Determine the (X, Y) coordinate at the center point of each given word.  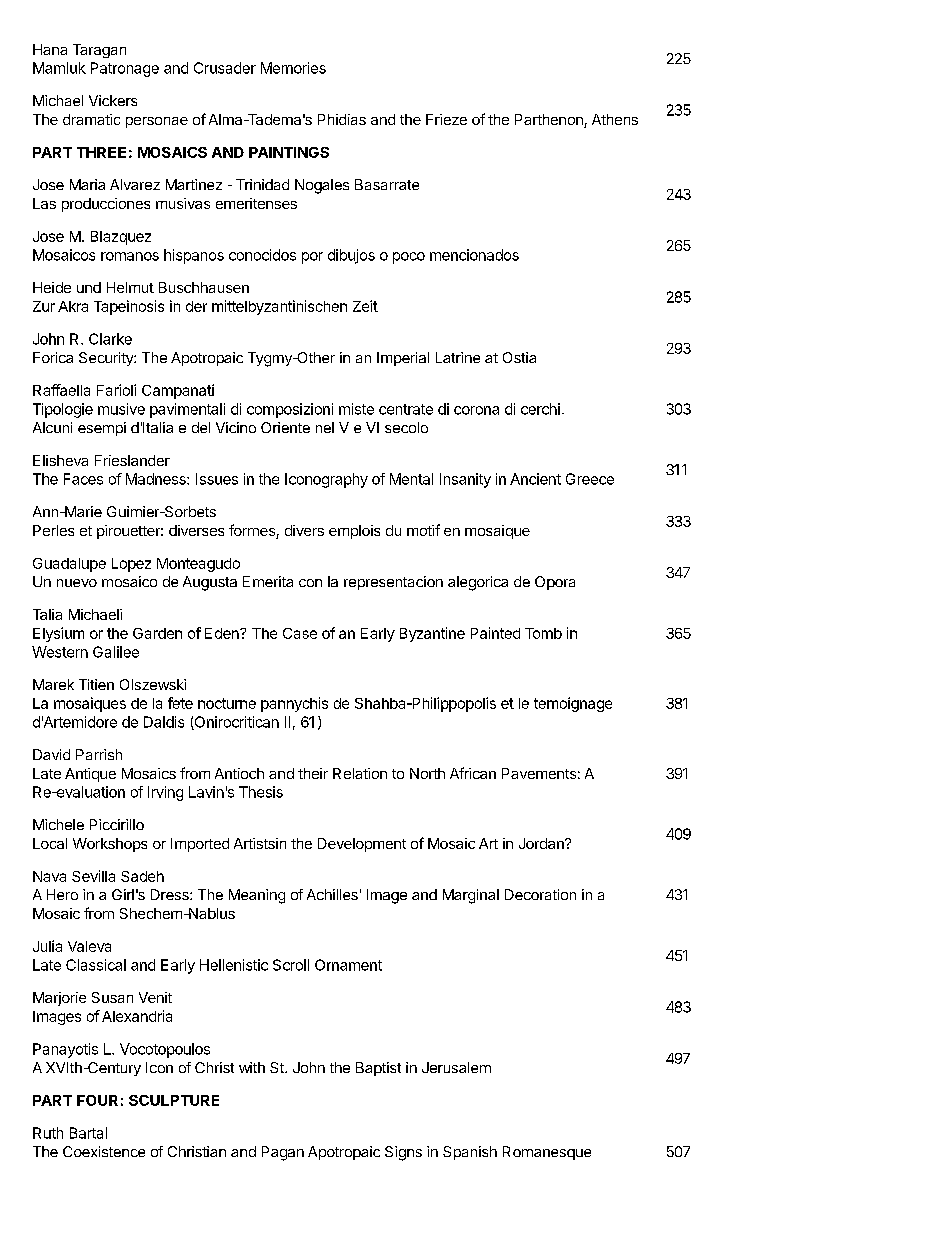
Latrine (458, 357)
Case (300, 633)
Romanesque (547, 1153)
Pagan (283, 1153)
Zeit (365, 306)
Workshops (110, 845)
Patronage (125, 69)
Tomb (543, 633)
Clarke (110, 339)
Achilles (332, 894)
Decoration (540, 894)
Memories (293, 68)
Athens (615, 119)
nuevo (77, 583)
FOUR (97, 1100)
